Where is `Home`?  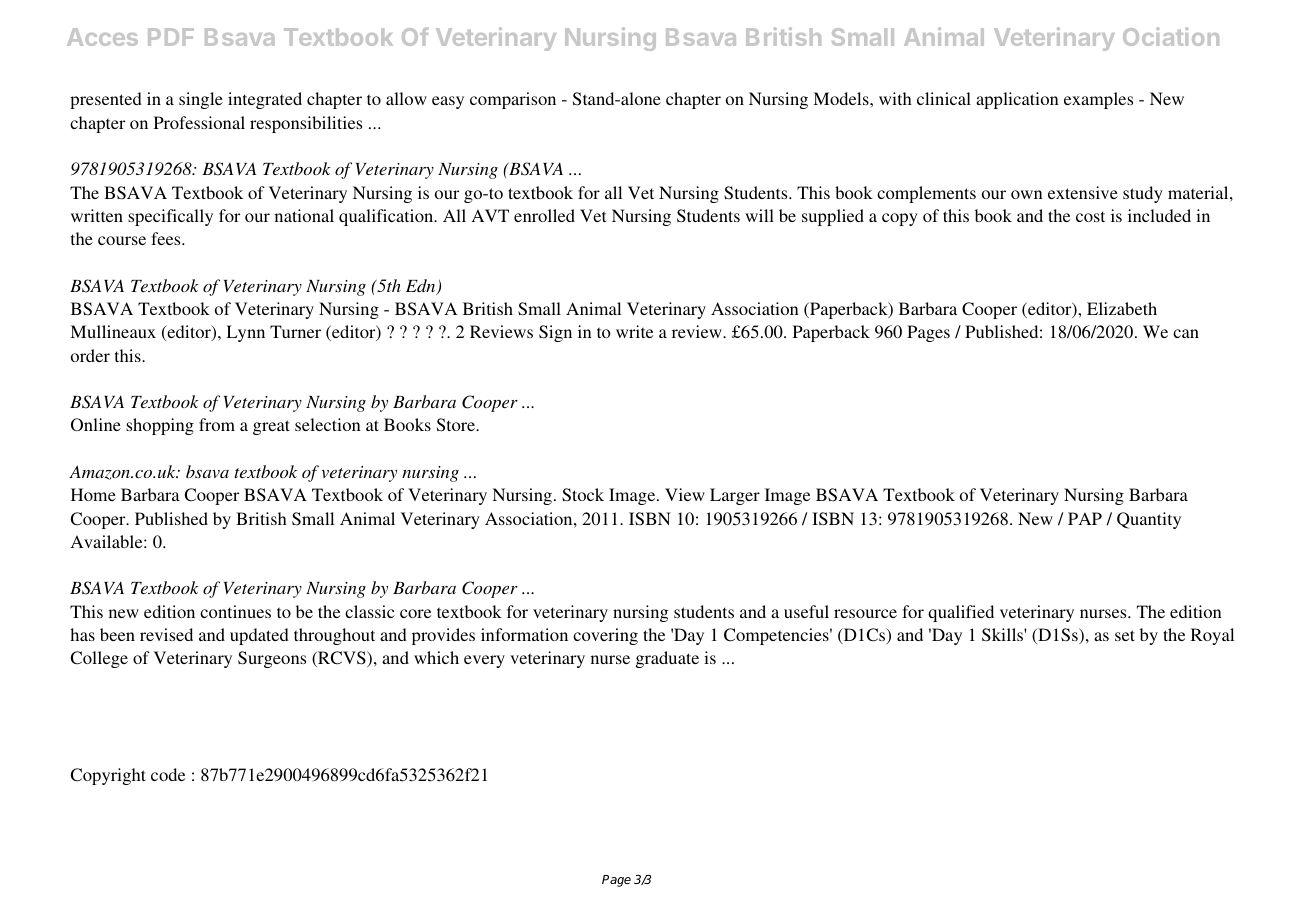 Home is located at coordinates (93, 494).
